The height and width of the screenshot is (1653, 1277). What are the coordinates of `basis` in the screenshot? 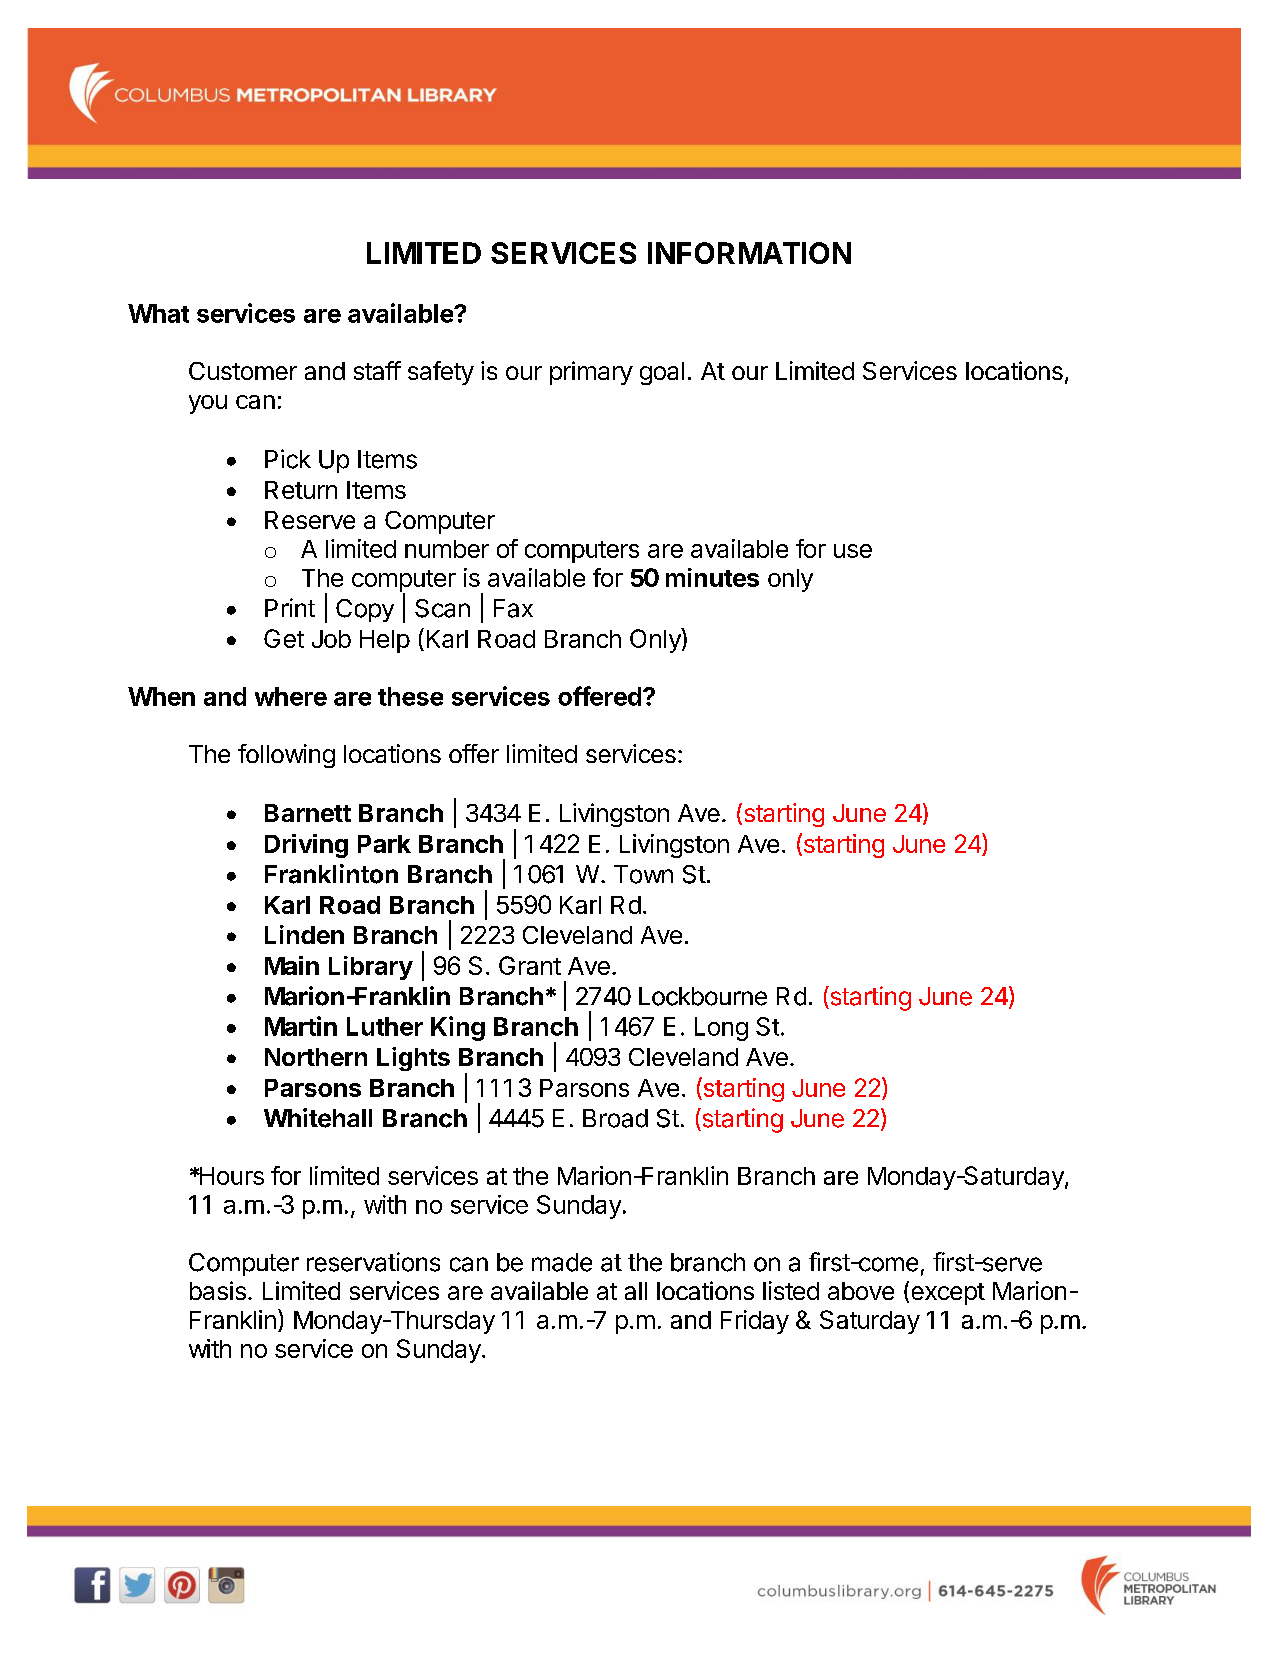 It's located at (218, 1290).
